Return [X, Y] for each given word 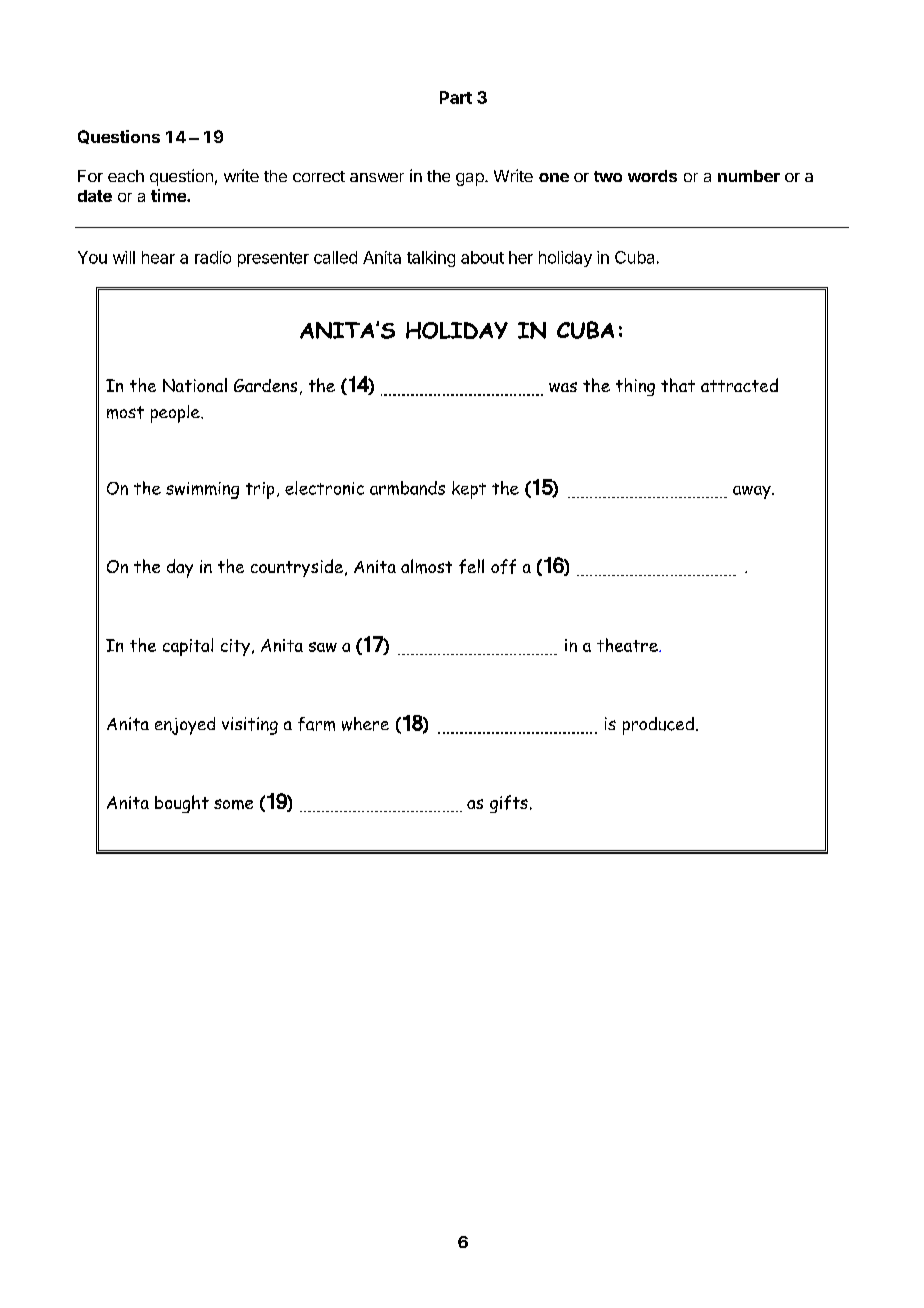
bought [182, 804]
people [176, 414]
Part [456, 97]
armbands [407, 488]
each [126, 176]
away [753, 492]
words [652, 176]
